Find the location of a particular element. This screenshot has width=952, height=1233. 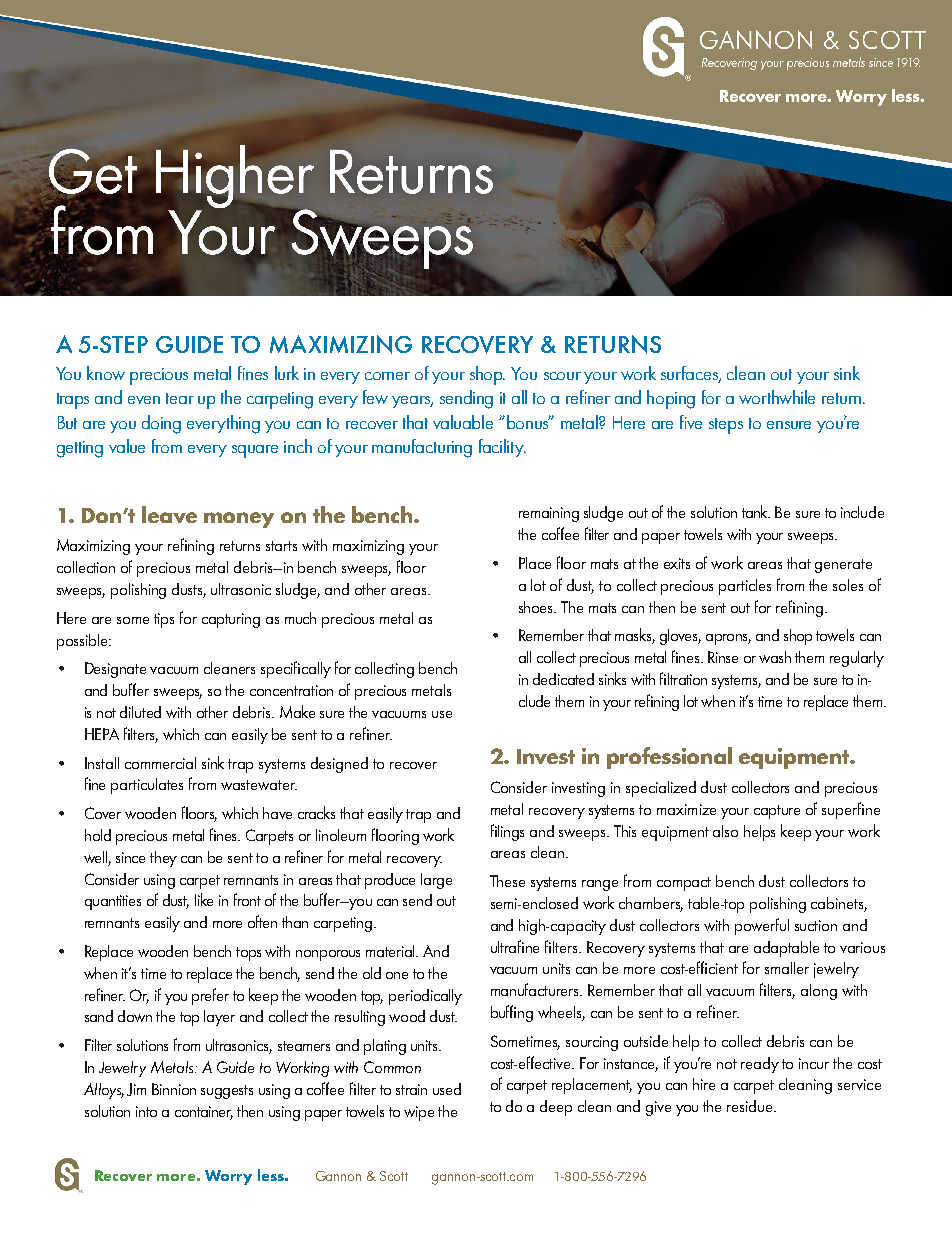

large is located at coordinates (436, 881).
